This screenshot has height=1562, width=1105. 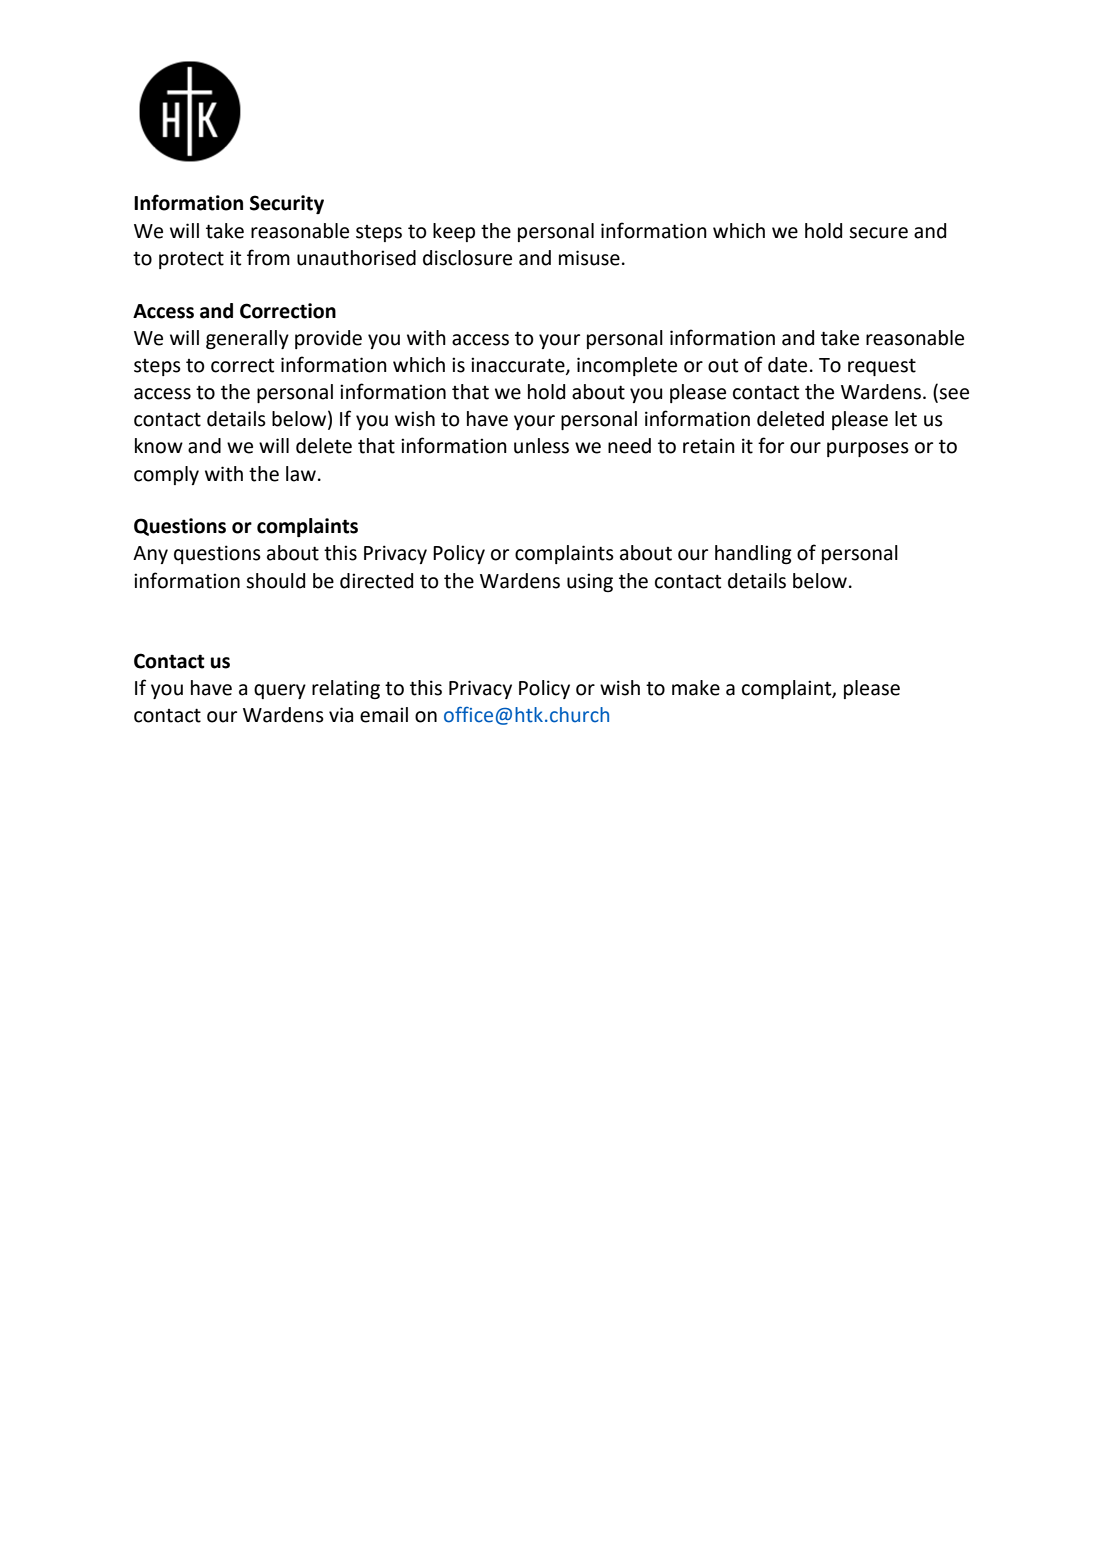 I want to click on query, so click(x=280, y=691).
